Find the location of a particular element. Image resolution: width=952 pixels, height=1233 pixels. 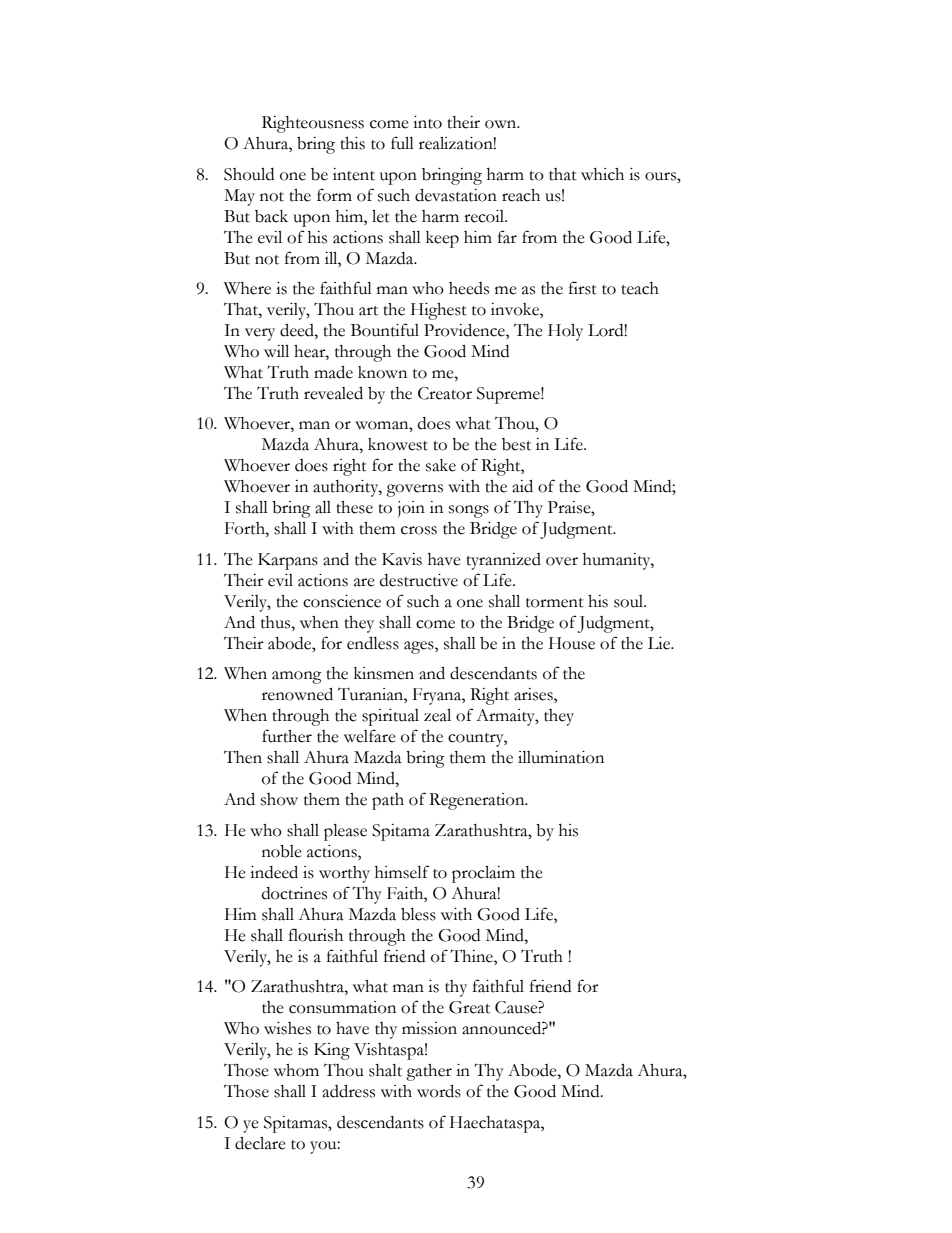

whom is located at coordinates (296, 1070).
